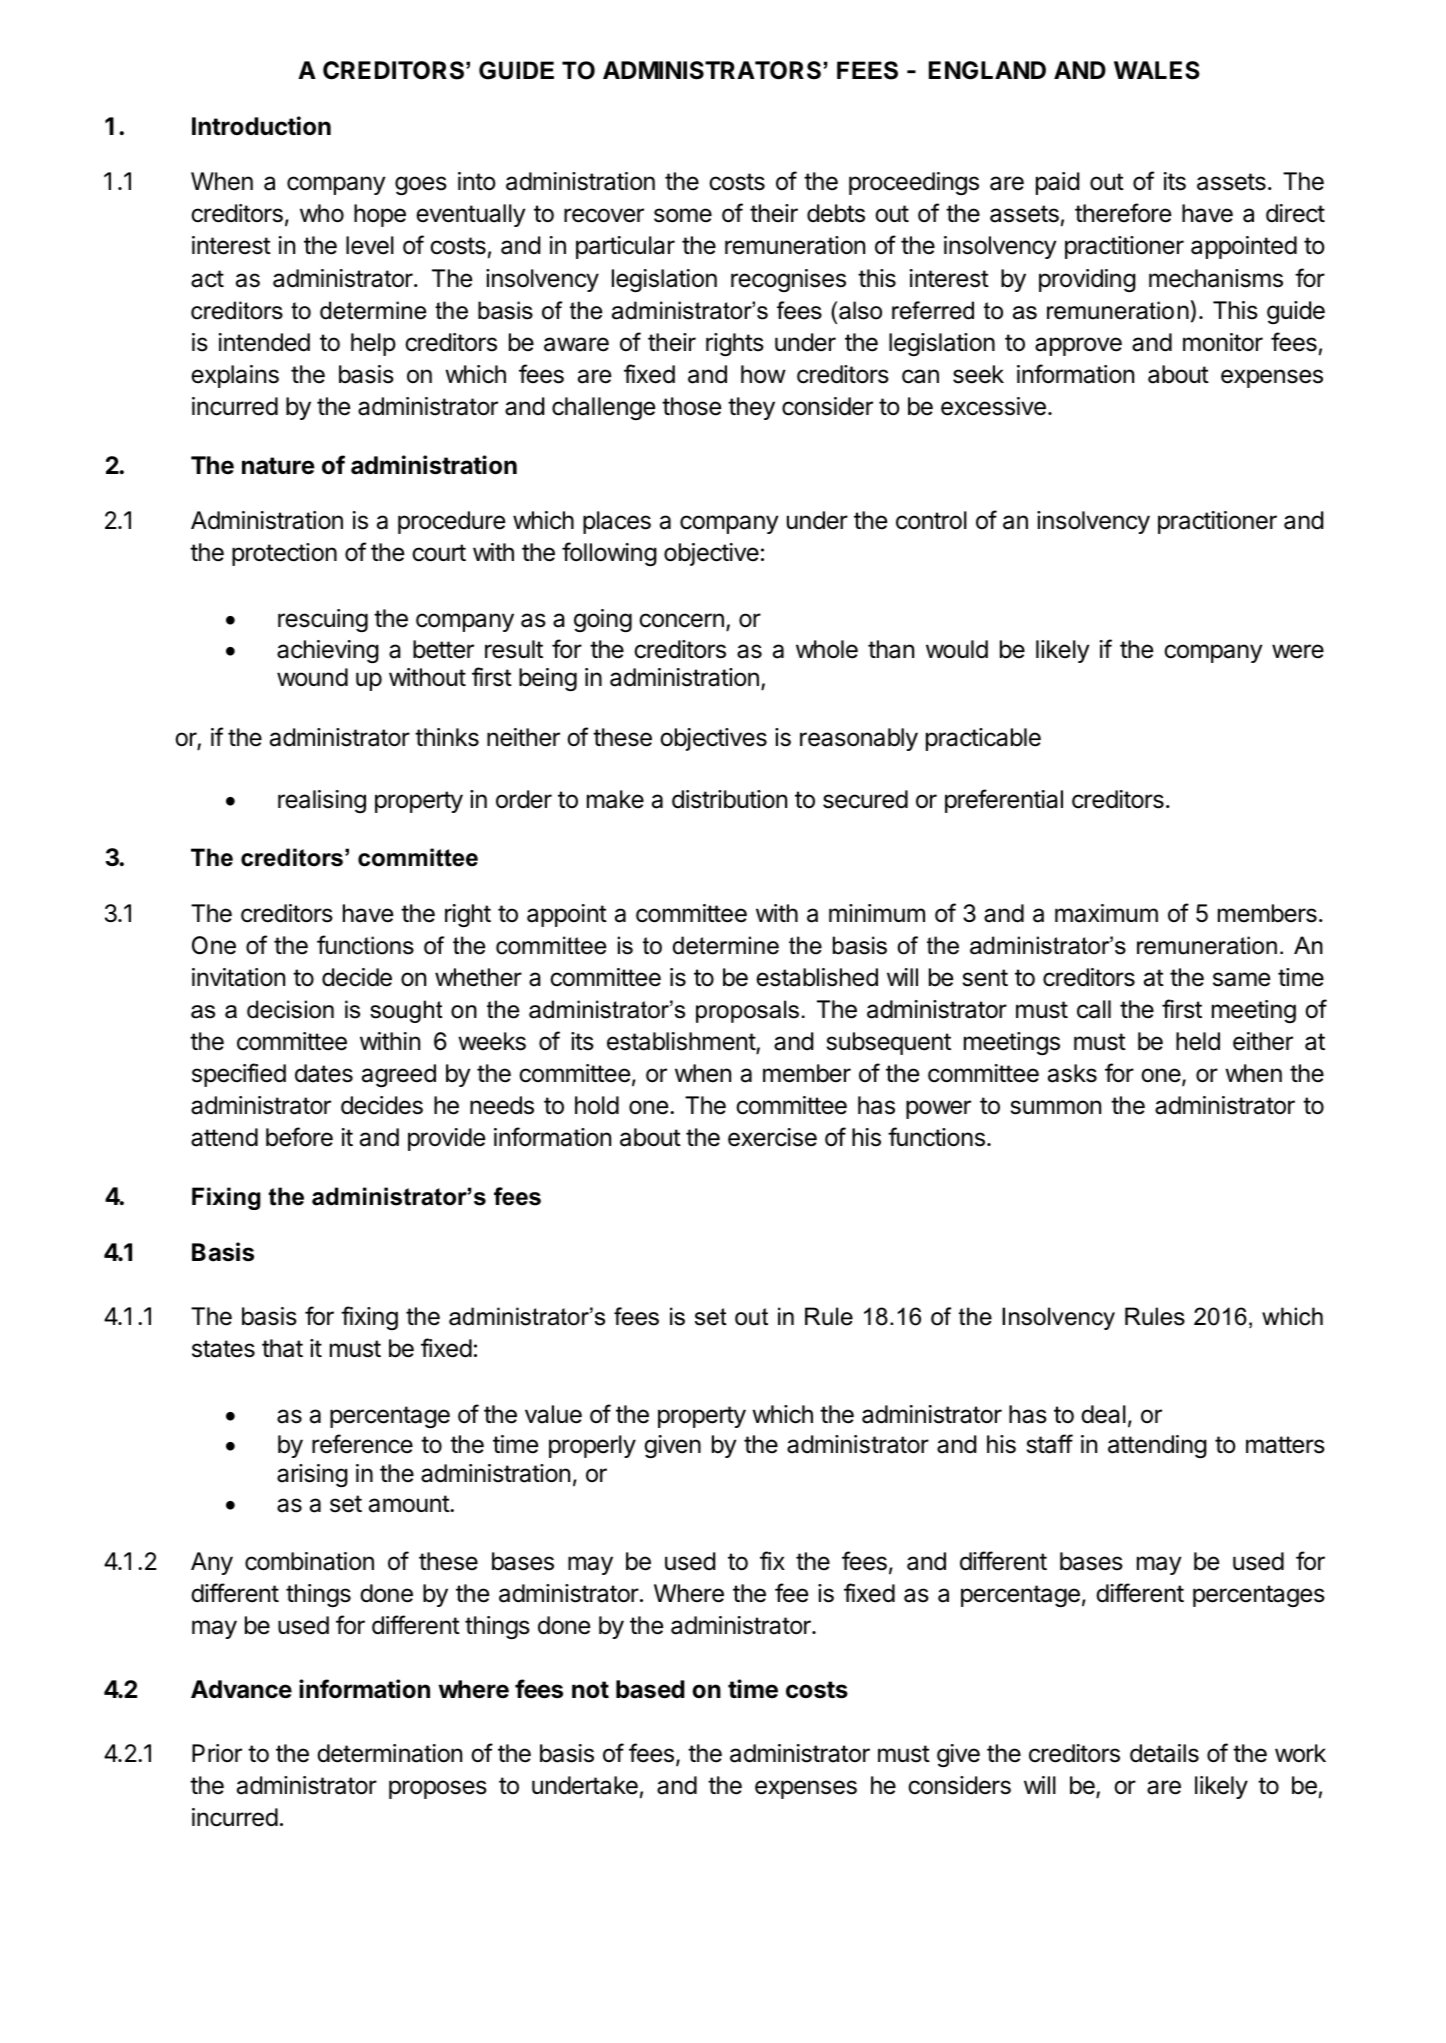 This image has height=2043, width=1446. What do you see at coordinates (284, 554) in the image?
I see `protection` at bounding box center [284, 554].
